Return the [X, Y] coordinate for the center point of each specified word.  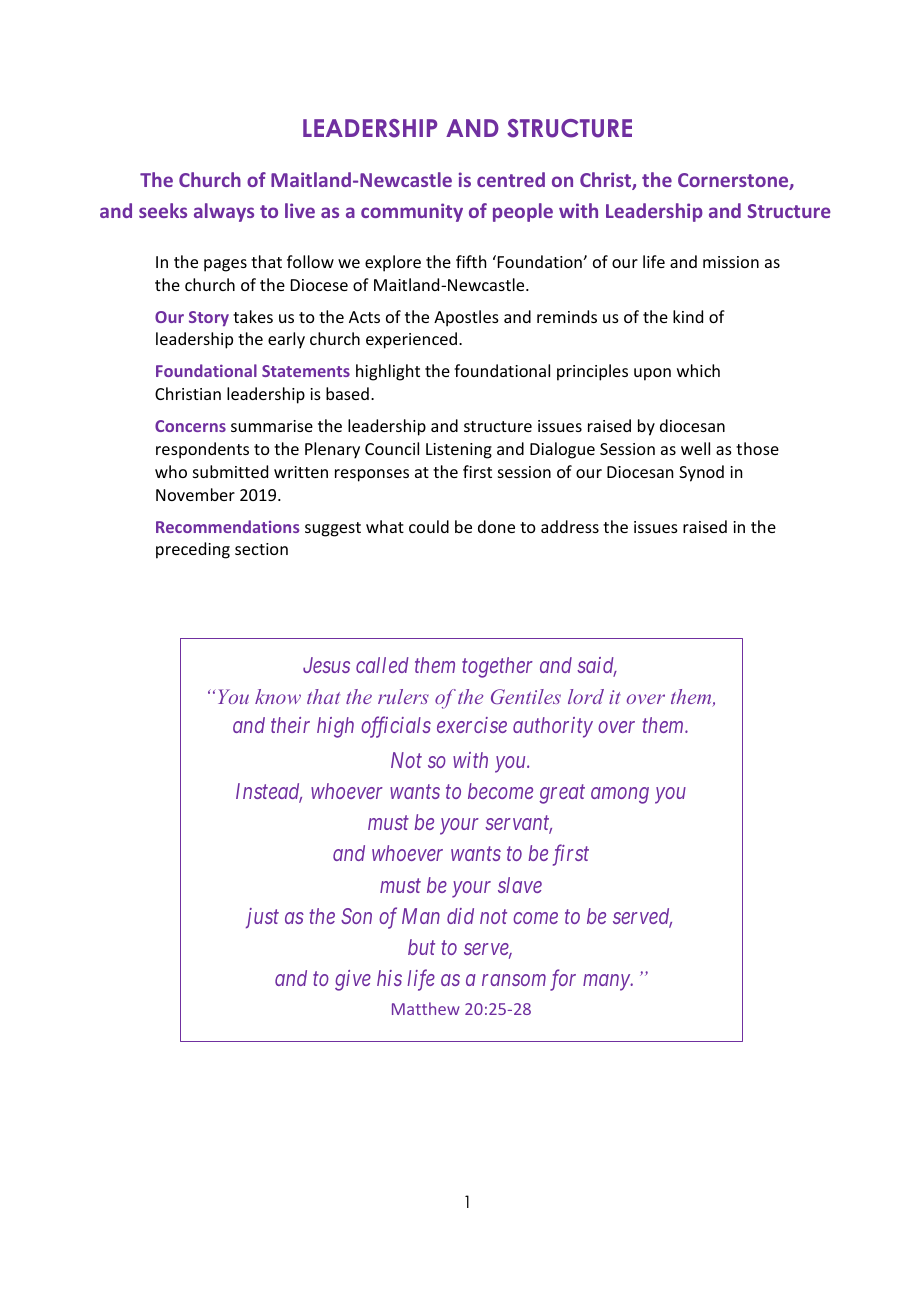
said [597, 666]
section [261, 549]
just [262, 918]
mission [731, 262]
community [412, 212]
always [224, 212]
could [429, 526]
